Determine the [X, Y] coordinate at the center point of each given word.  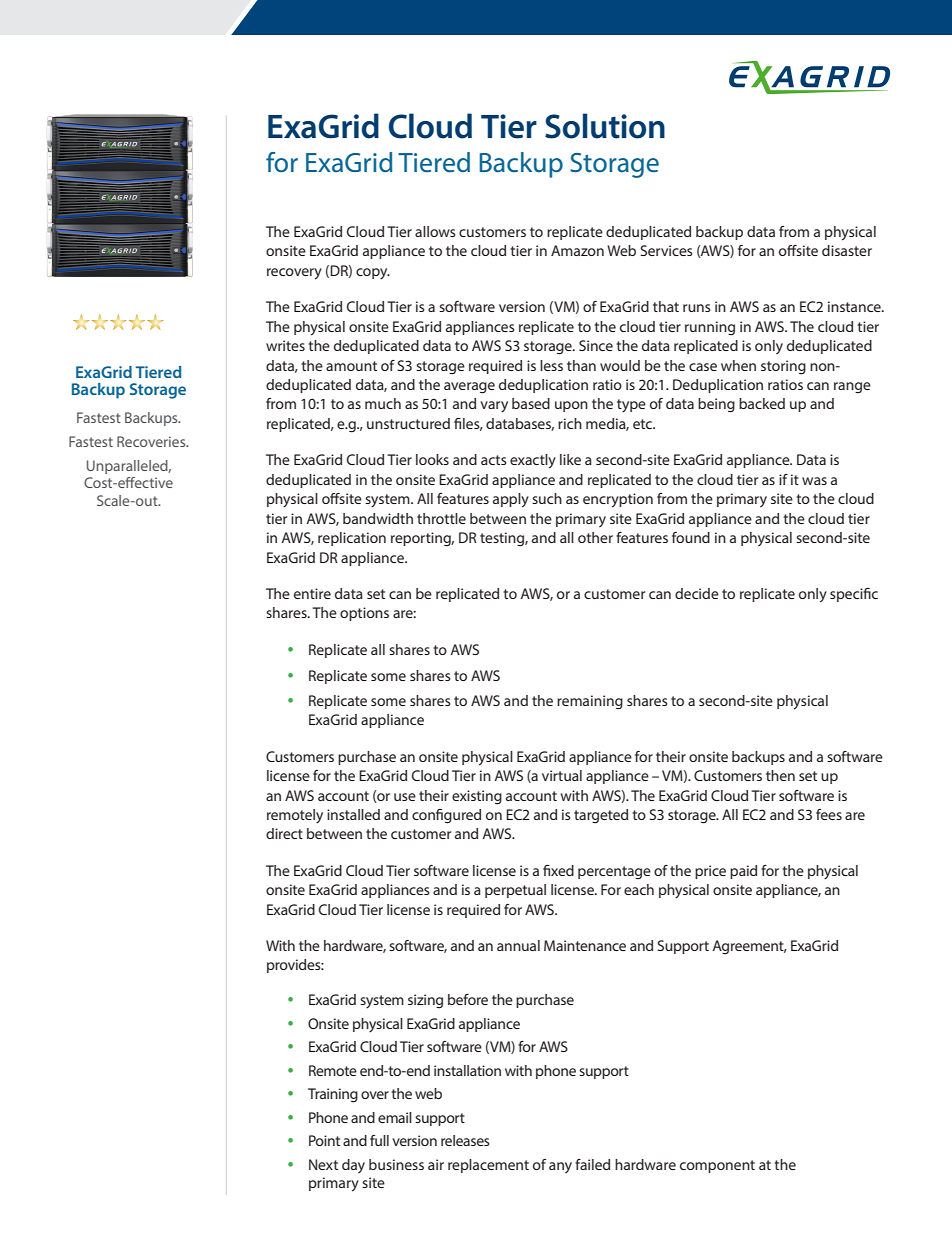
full [379, 1140]
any [560, 1167]
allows [435, 231]
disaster [847, 250]
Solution [605, 126]
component [717, 1166]
